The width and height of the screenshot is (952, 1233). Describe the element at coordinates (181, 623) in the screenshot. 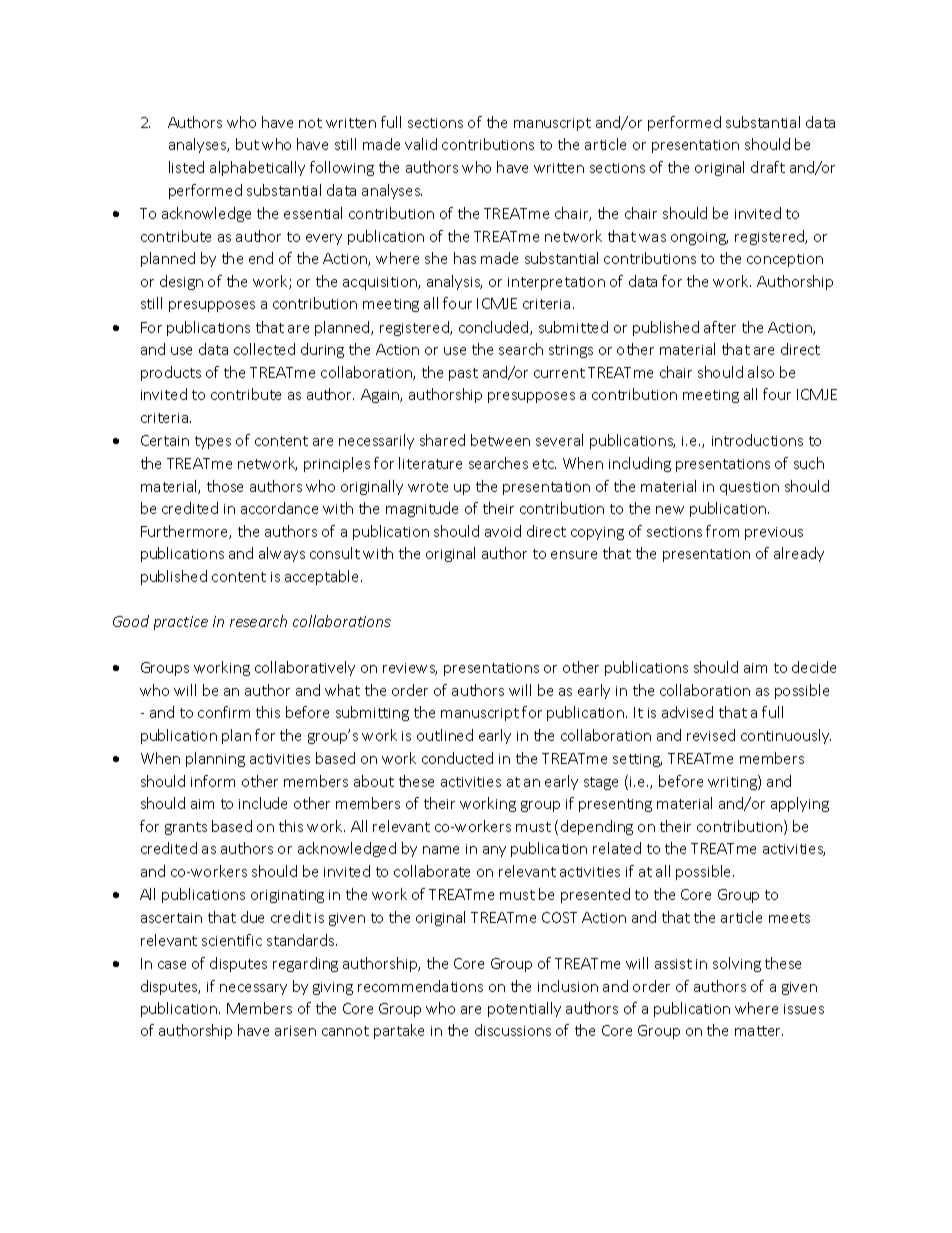

I see `practice` at that location.
